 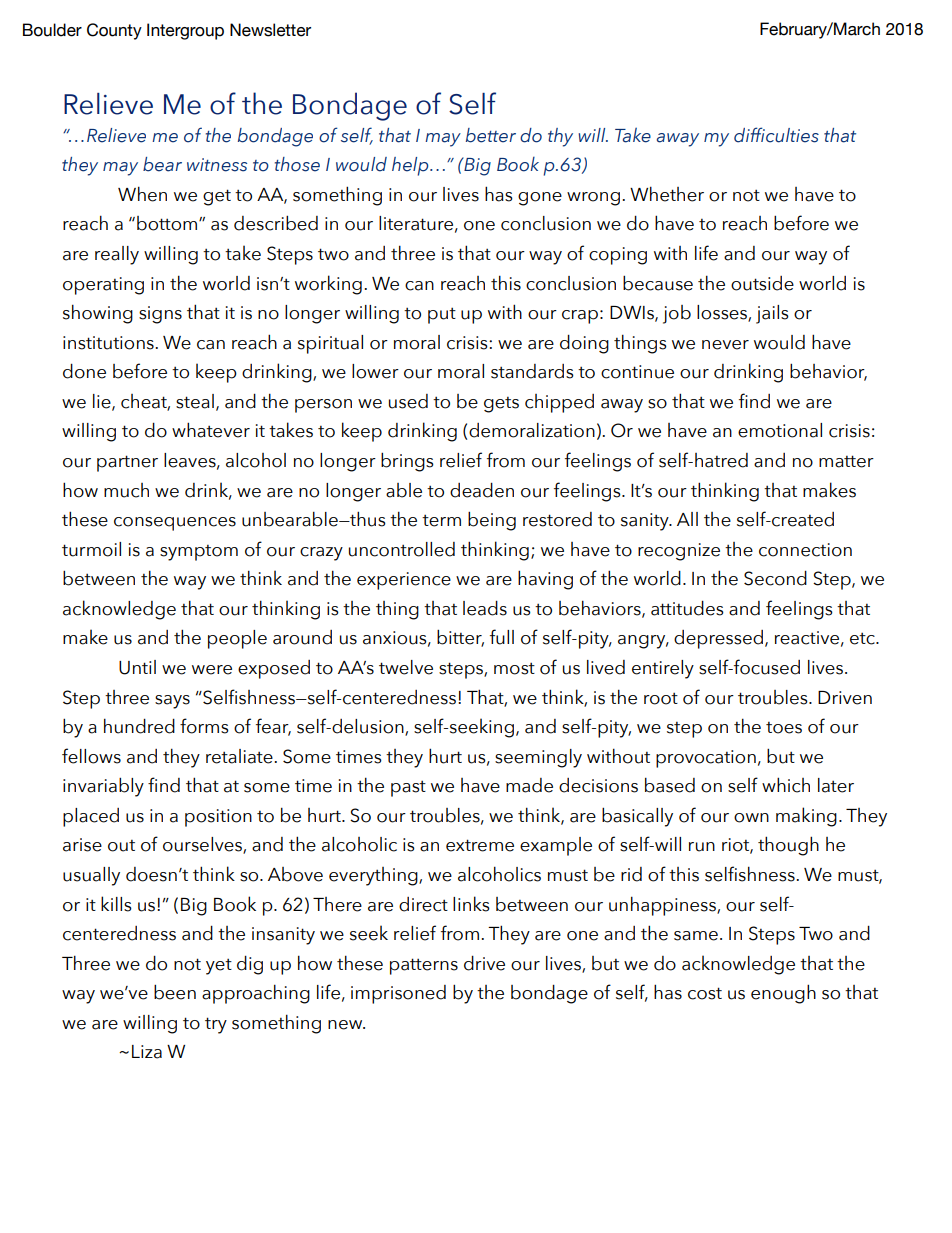 What do you see at coordinates (185, 31) in the screenshot?
I see `Intergroup` at bounding box center [185, 31].
